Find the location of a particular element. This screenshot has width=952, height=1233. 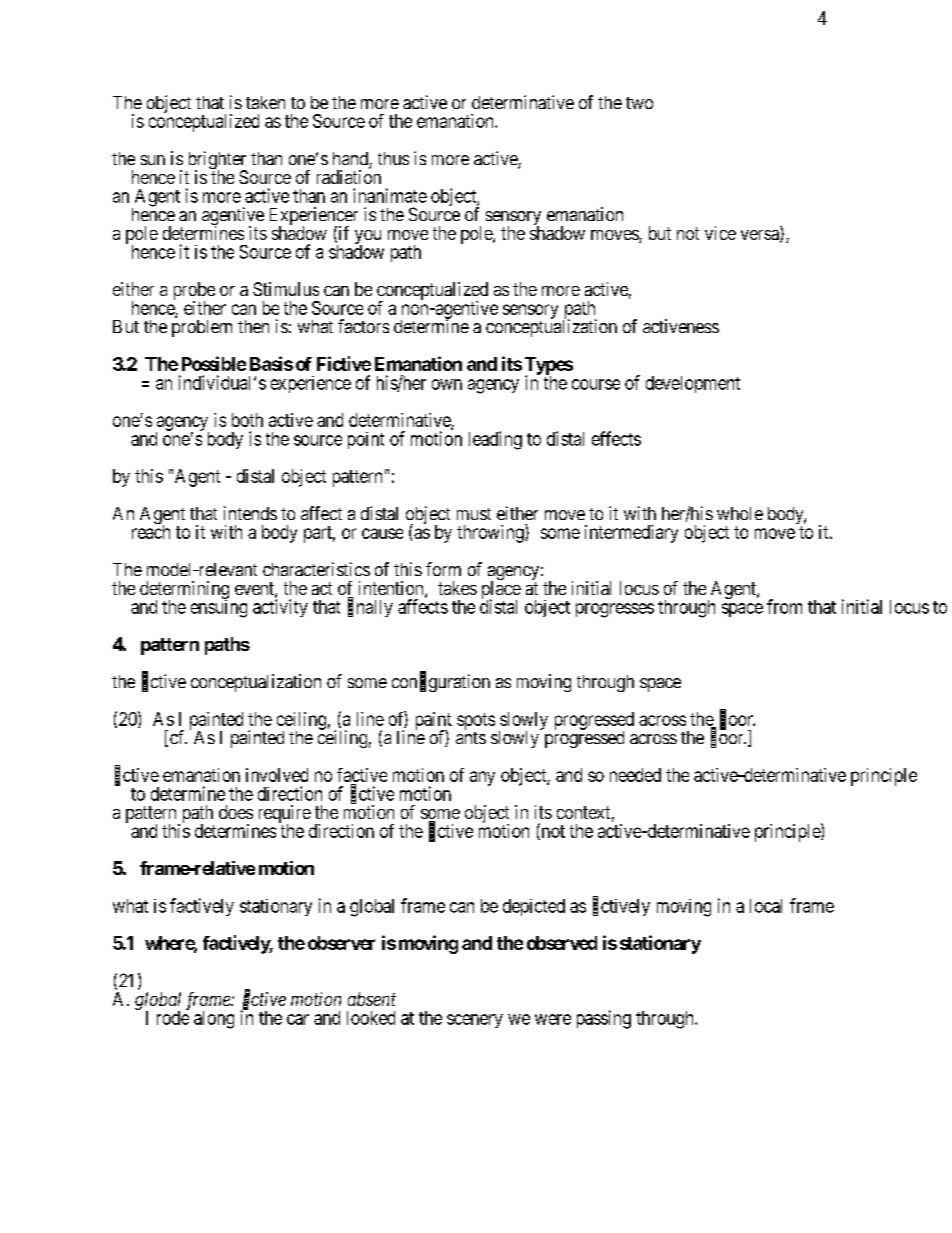

needed is located at coordinates (635, 775).
